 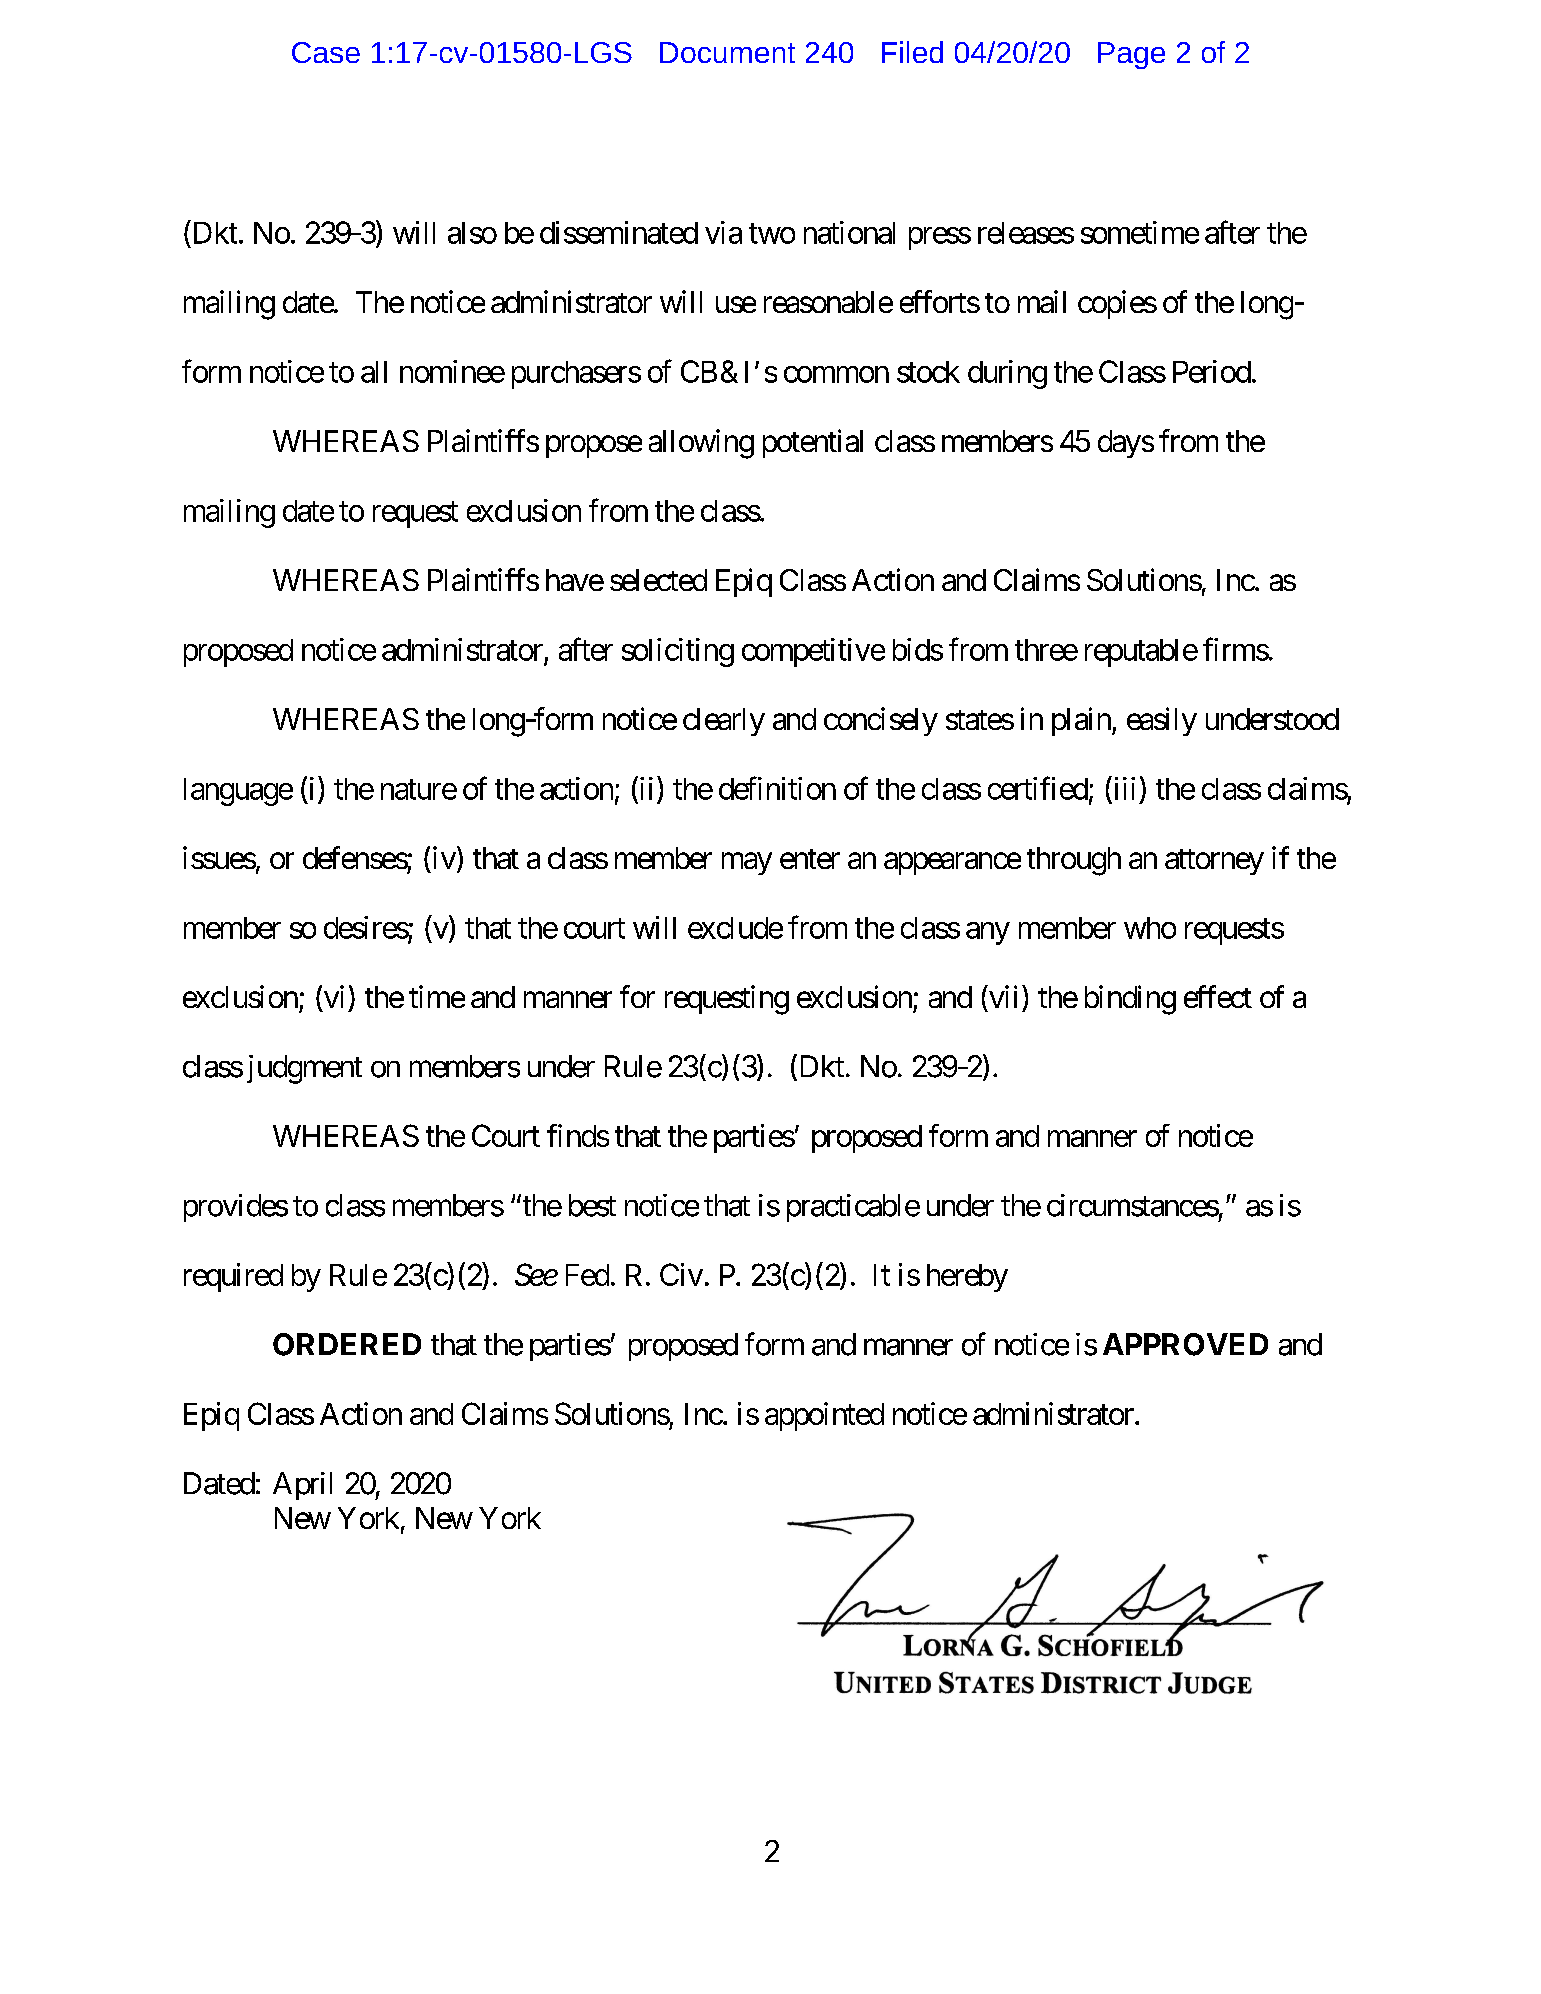 I want to click on Case, so click(x=326, y=52).
